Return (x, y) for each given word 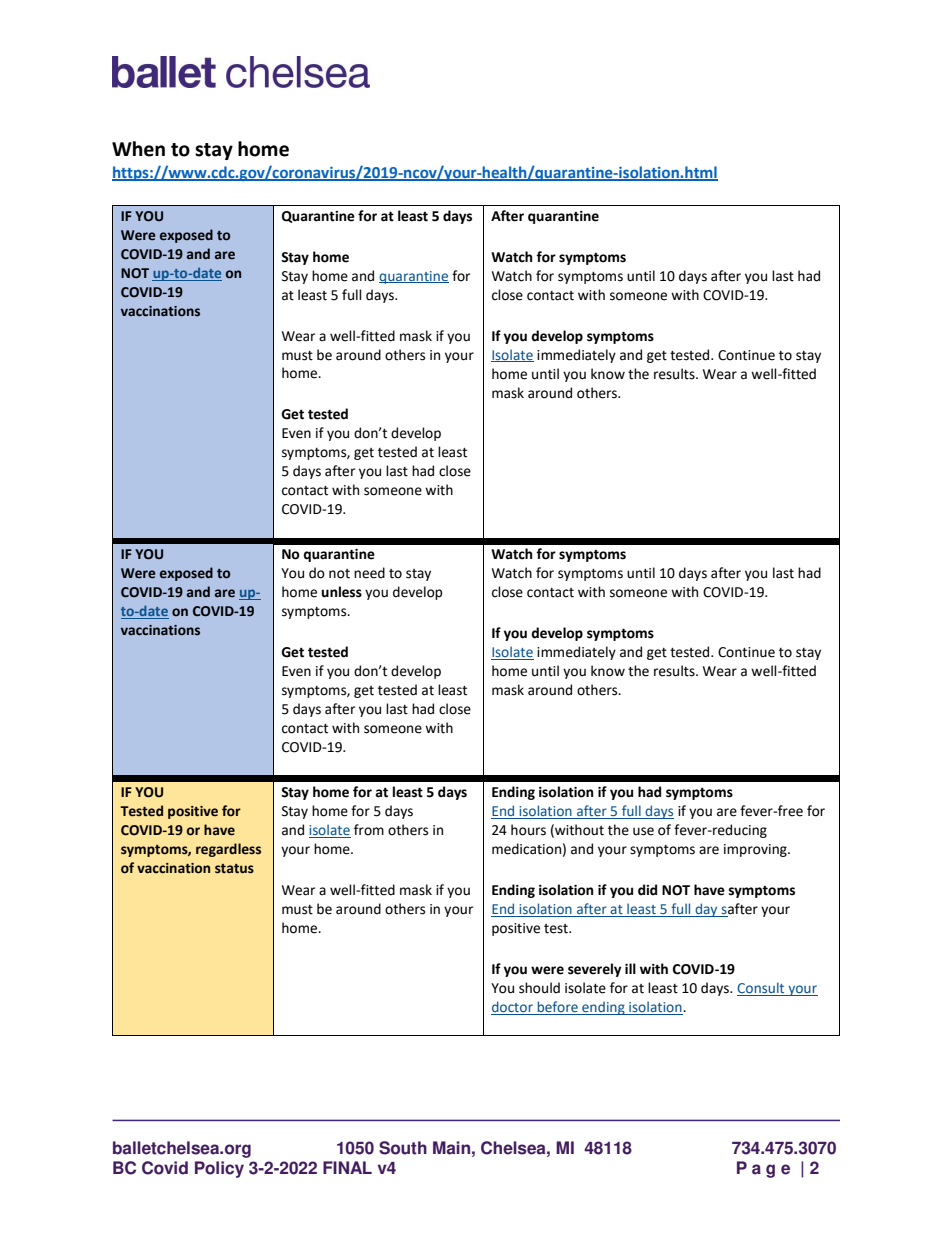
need (369, 573)
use (643, 831)
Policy (219, 1169)
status (234, 869)
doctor (513, 1008)
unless (341, 592)
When (138, 149)
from (369, 830)
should (539, 988)
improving (756, 850)
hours (528, 830)
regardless (228, 850)
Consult (762, 989)
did (647, 890)
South (403, 1148)
